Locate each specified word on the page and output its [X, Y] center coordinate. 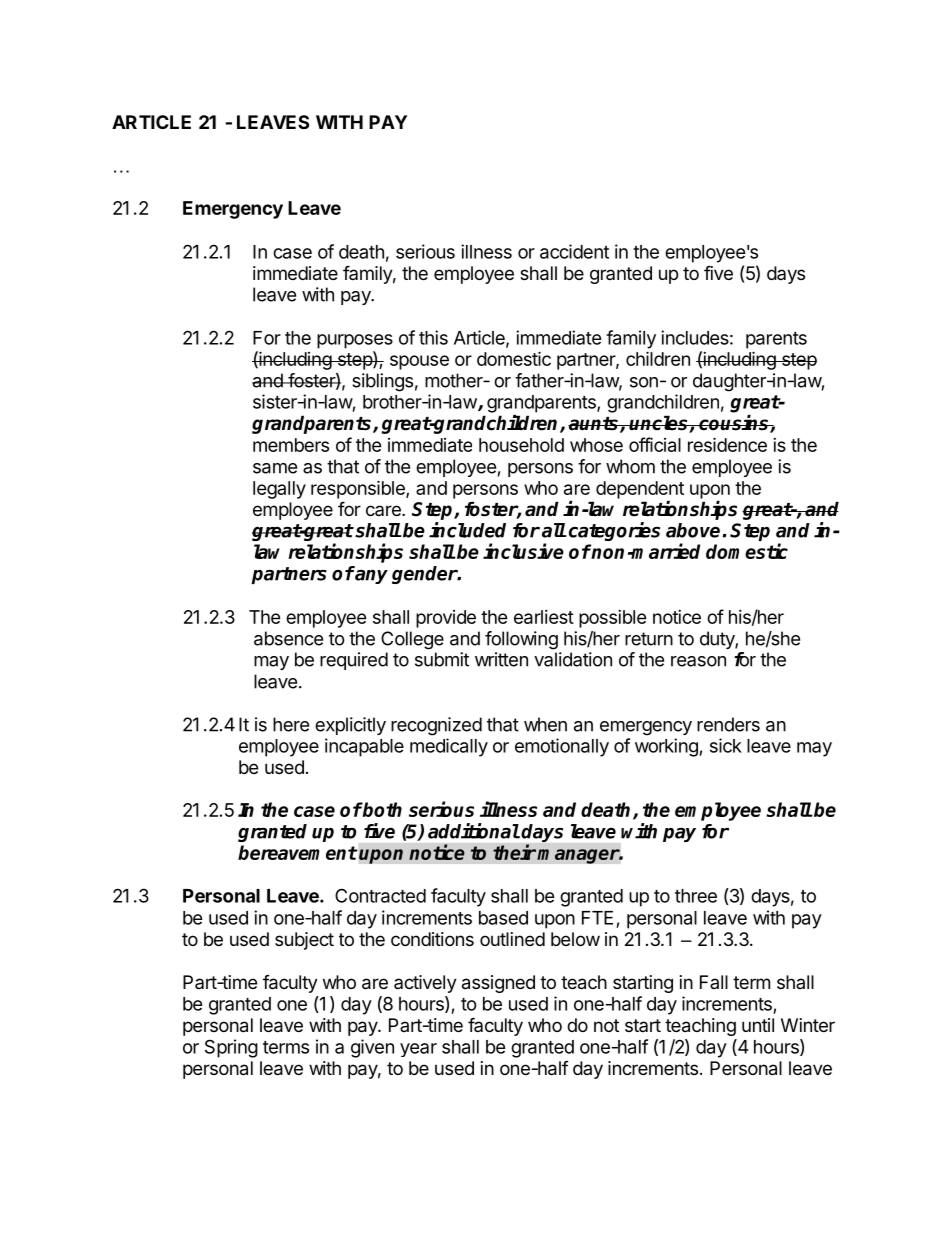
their [514, 852]
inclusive [523, 551]
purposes [355, 341]
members [291, 445]
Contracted [380, 895]
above [693, 530]
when [545, 724]
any [370, 577]
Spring [231, 1048]
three [696, 896]
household [521, 445]
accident [574, 251]
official [655, 444]
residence [727, 444]
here [291, 724]
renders [728, 724]
